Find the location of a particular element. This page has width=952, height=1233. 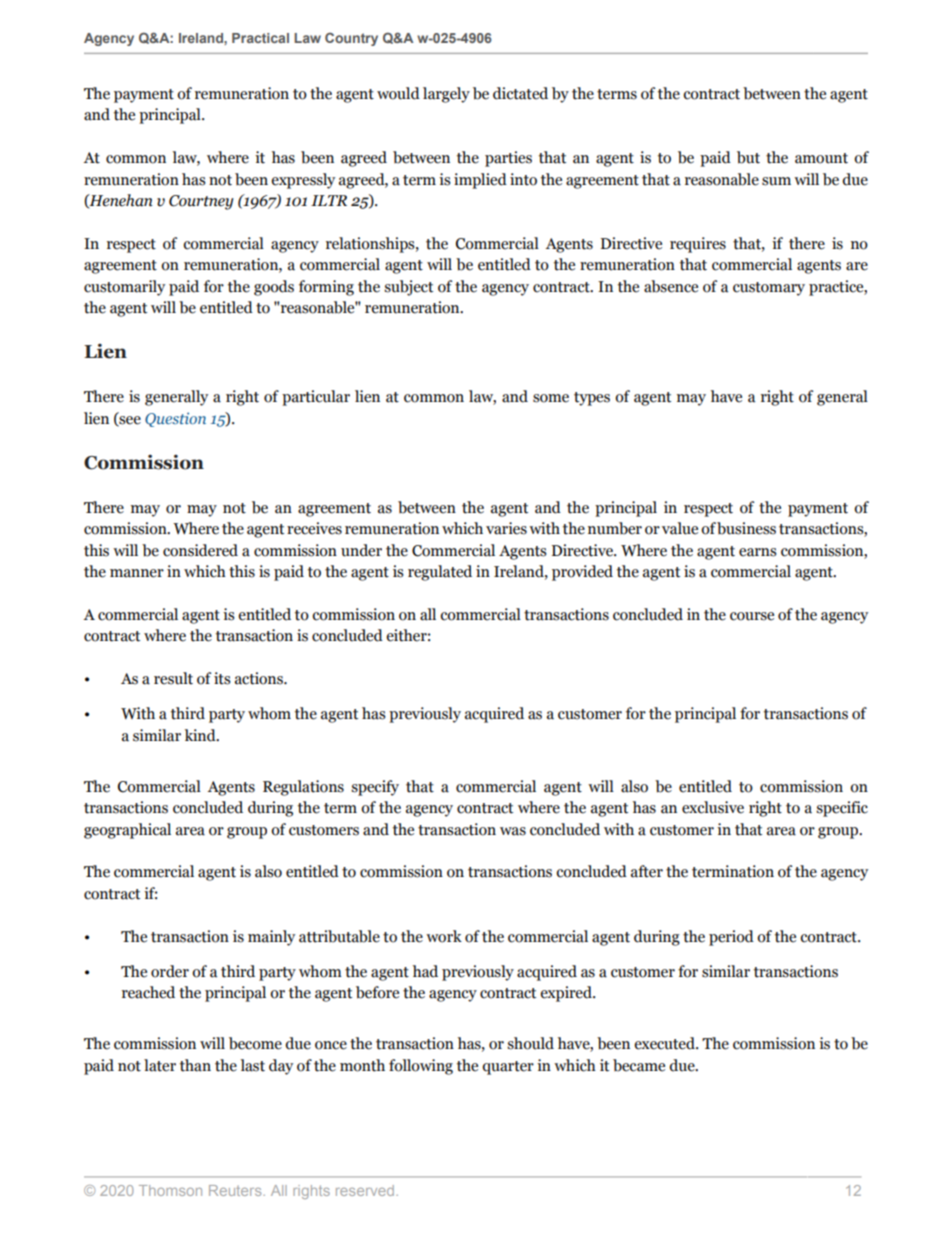

course is located at coordinates (752, 616).
